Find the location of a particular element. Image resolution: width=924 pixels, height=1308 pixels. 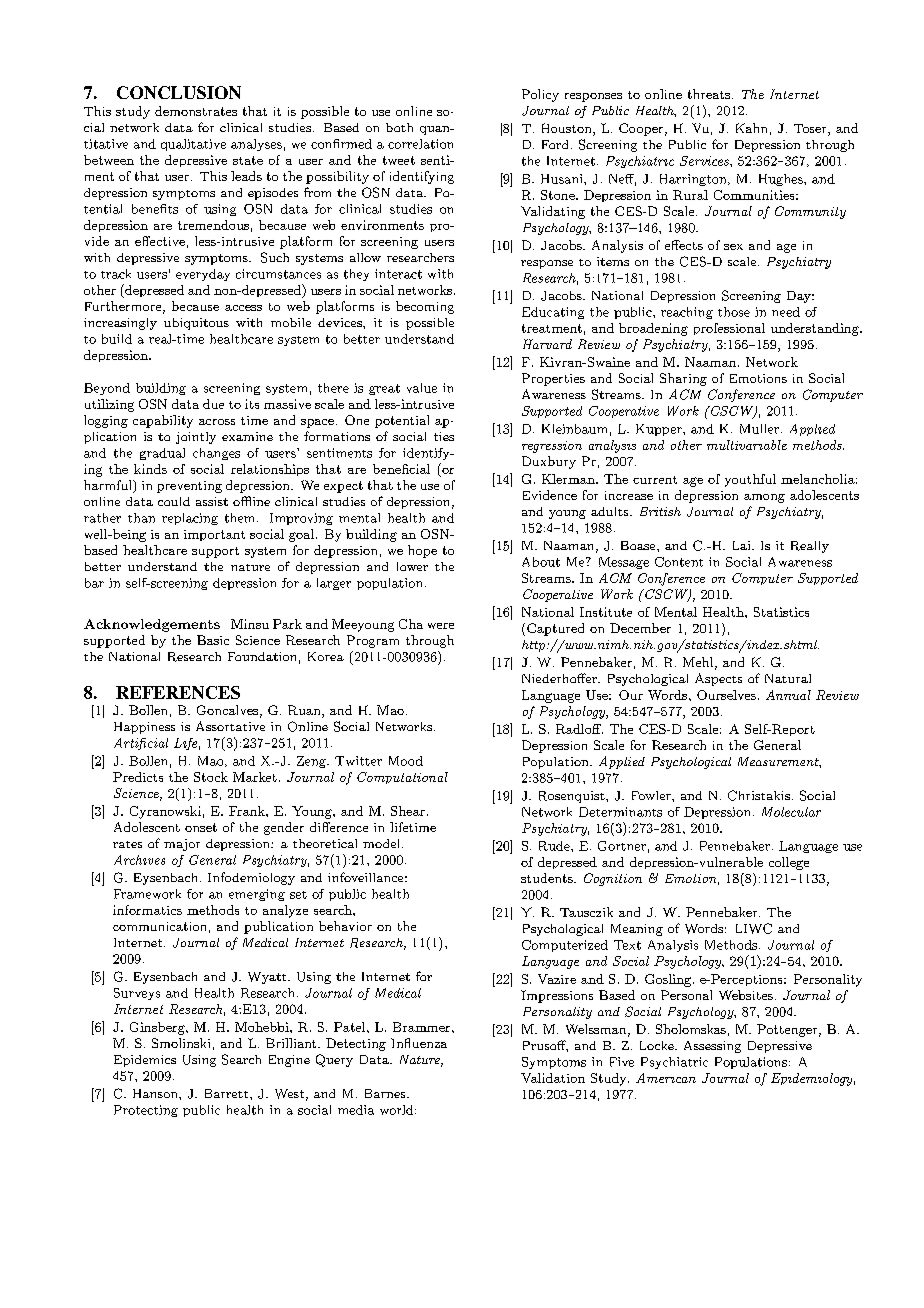

Influenza is located at coordinates (419, 1043).
